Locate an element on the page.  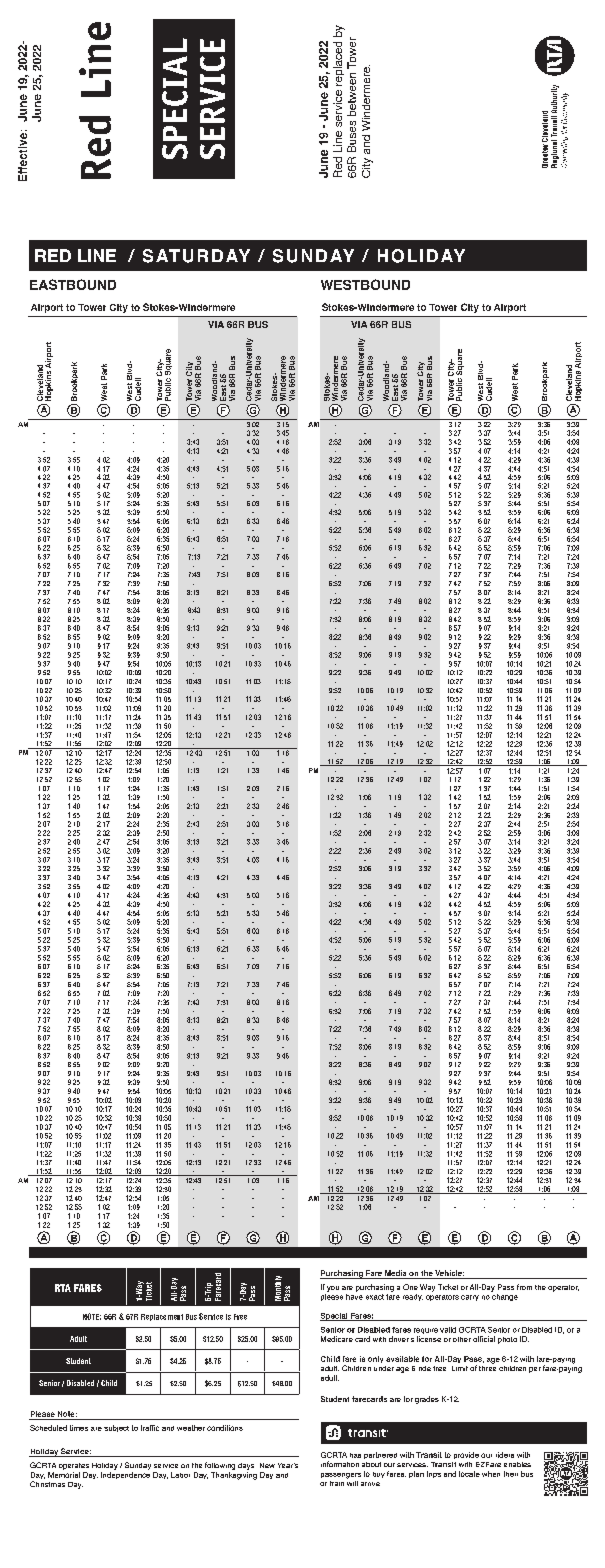
Vehicle is located at coordinates (449, 1274).
